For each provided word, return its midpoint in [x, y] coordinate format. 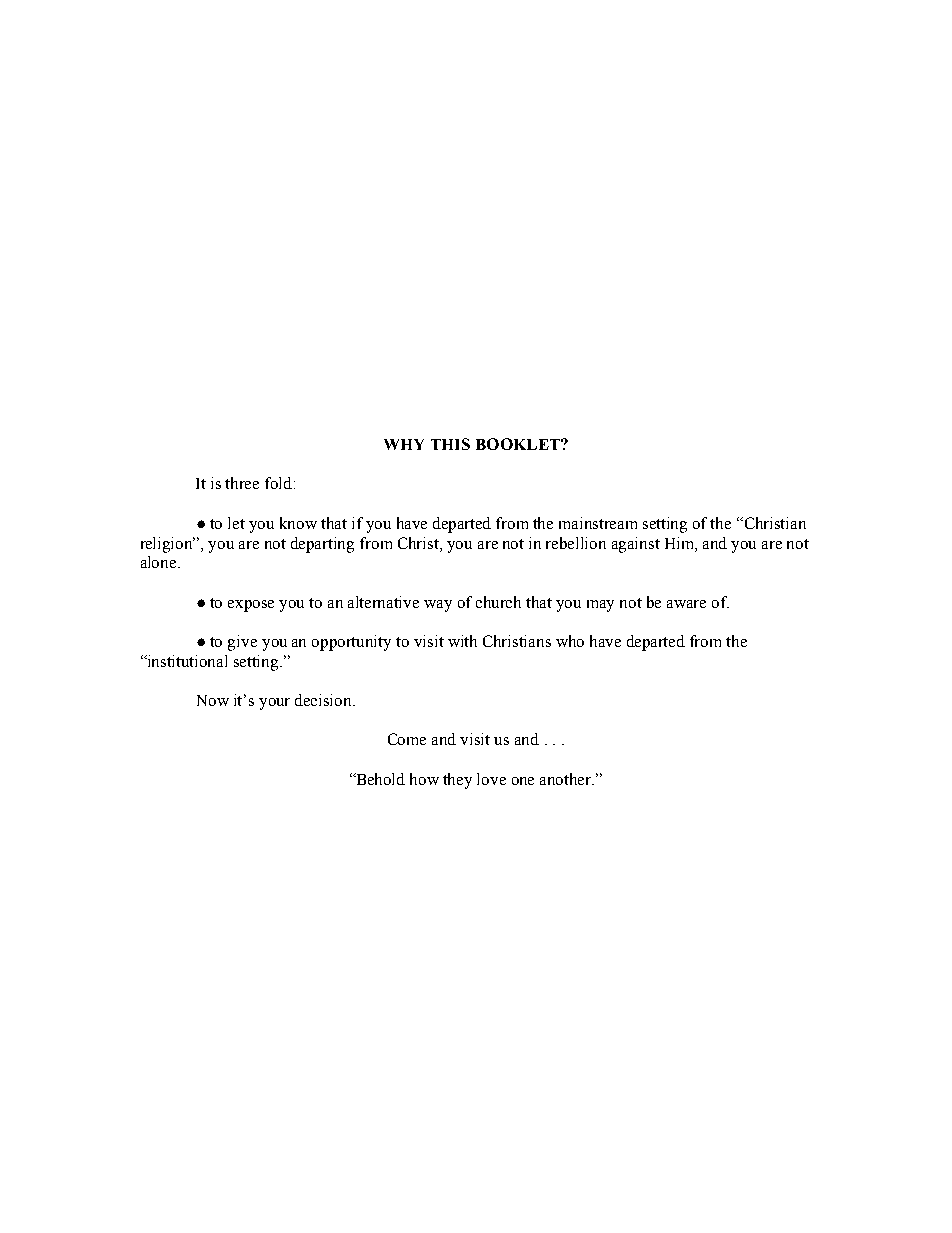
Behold [379, 779]
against [636, 545]
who [570, 641]
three [242, 483]
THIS [450, 444]
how [424, 779]
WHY [404, 444]
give [242, 643]
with [462, 641]
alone [160, 562]
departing [322, 545]
